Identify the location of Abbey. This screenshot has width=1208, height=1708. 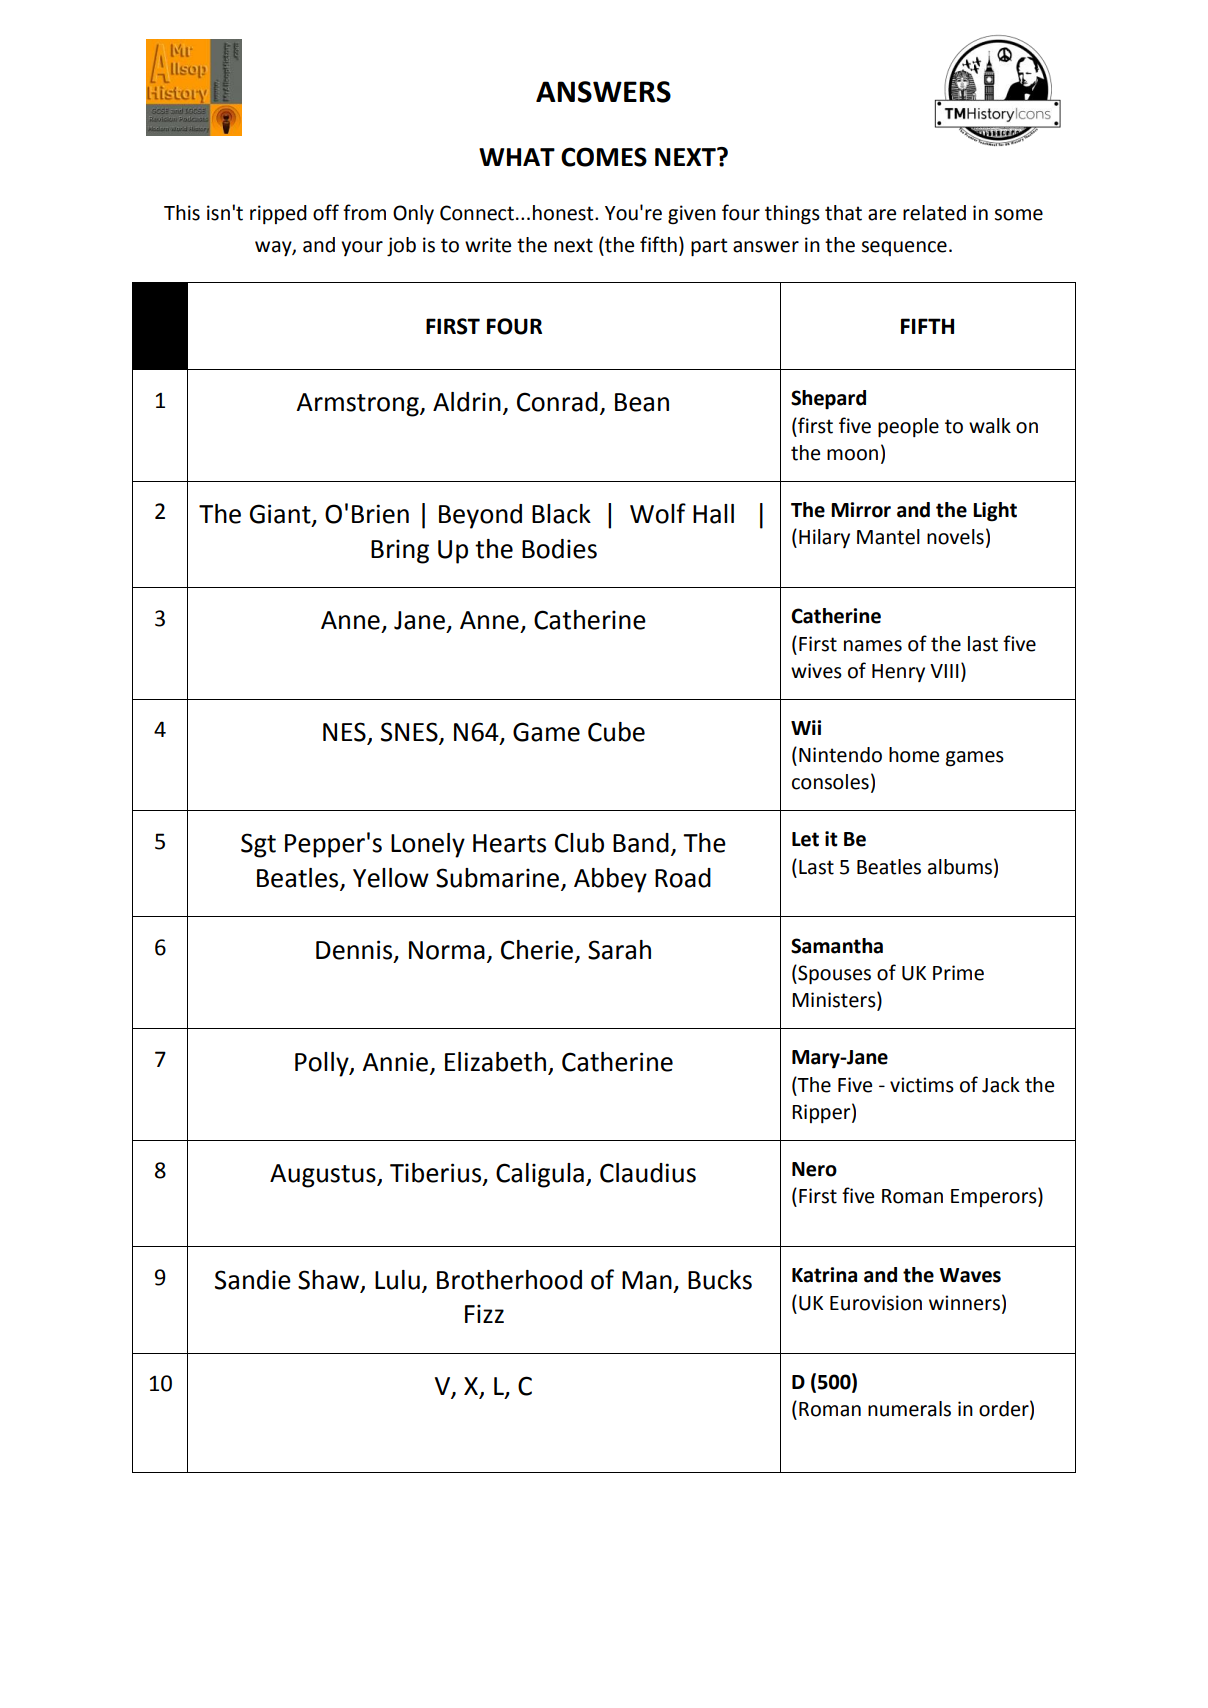
(610, 880).
